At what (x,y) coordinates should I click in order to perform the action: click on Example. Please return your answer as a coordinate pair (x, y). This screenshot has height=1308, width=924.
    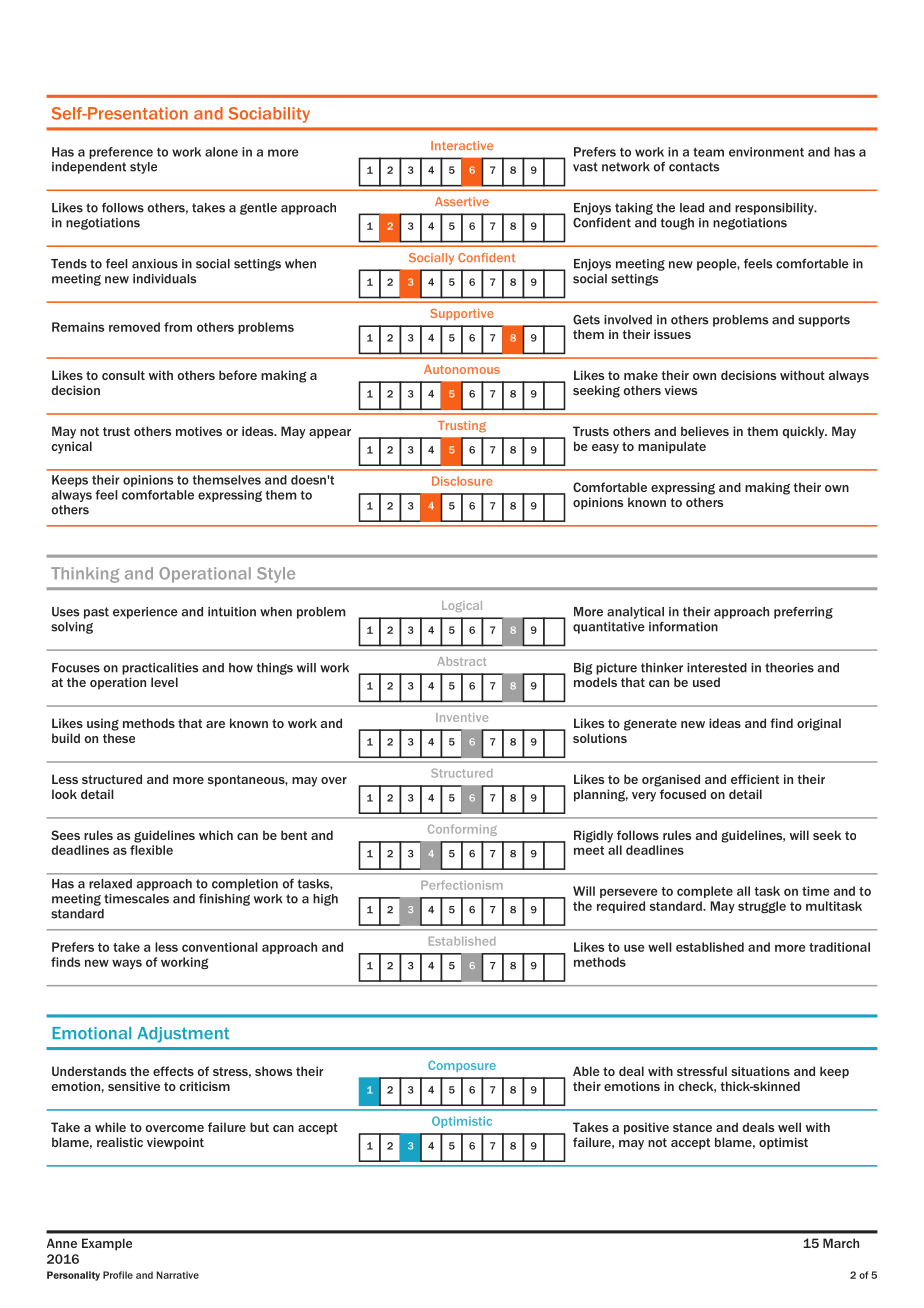
    Looking at the image, I should click on (107, 1244).
